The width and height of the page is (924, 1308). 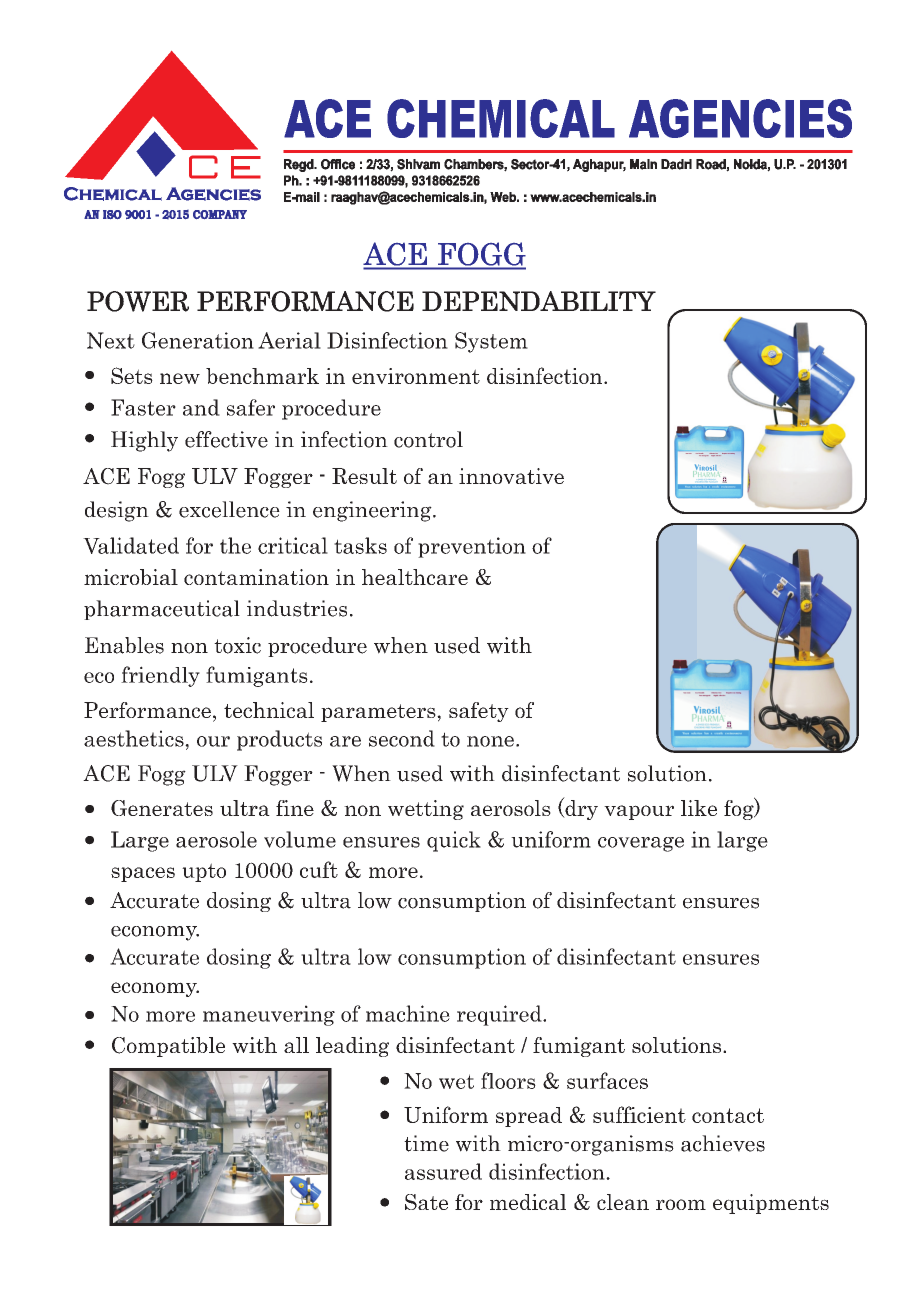 What do you see at coordinates (681, 1204) in the page?
I see `room` at bounding box center [681, 1204].
